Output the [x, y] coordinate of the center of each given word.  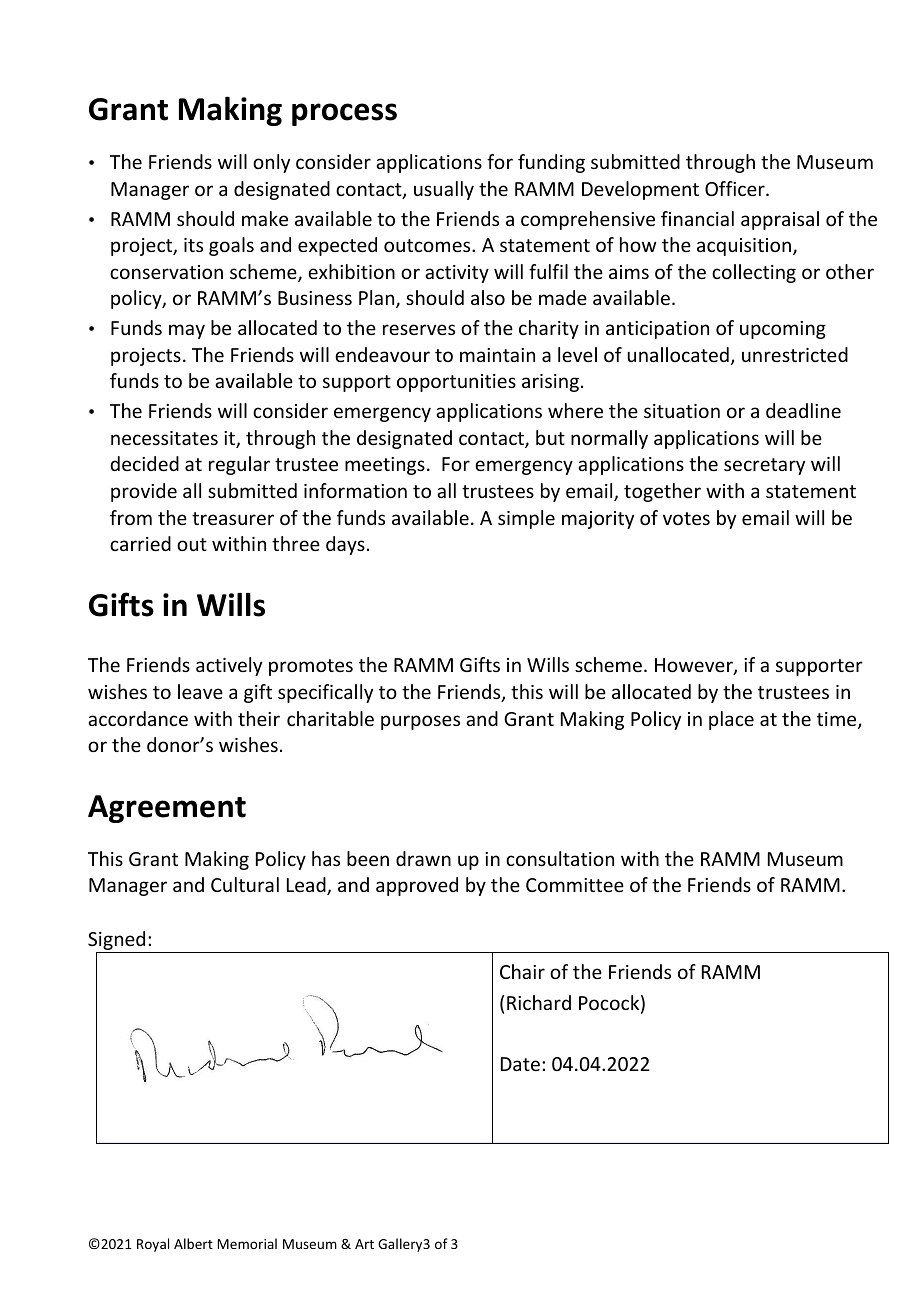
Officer [736, 188]
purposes [420, 722]
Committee [575, 885]
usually [444, 190]
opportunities [456, 383]
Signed [116, 940]
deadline [803, 410]
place [731, 720]
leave [200, 691]
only [271, 163]
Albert [193, 1243]
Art [364, 1244]
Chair [522, 971]
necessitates [164, 438]
